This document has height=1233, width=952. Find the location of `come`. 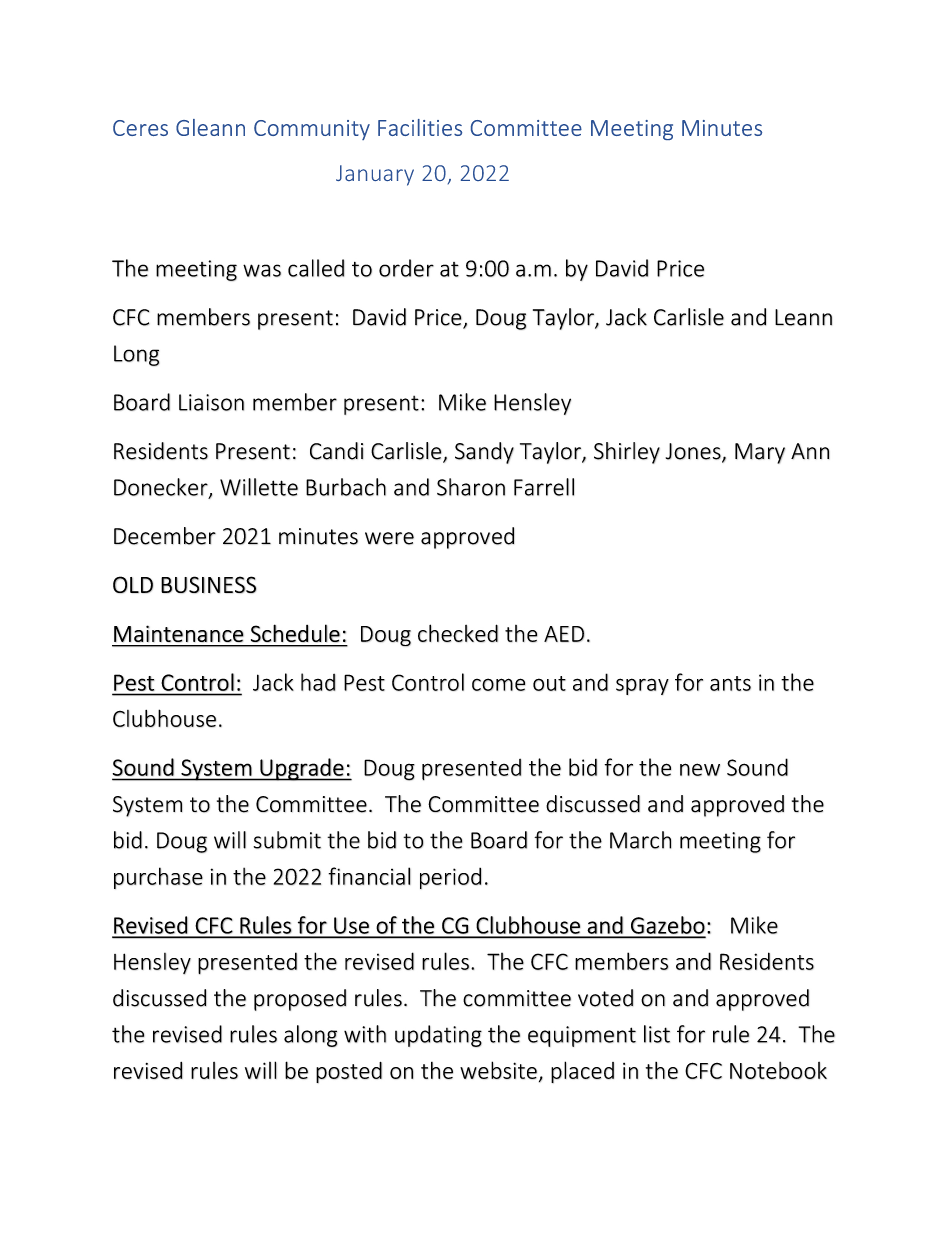

come is located at coordinates (498, 684).
